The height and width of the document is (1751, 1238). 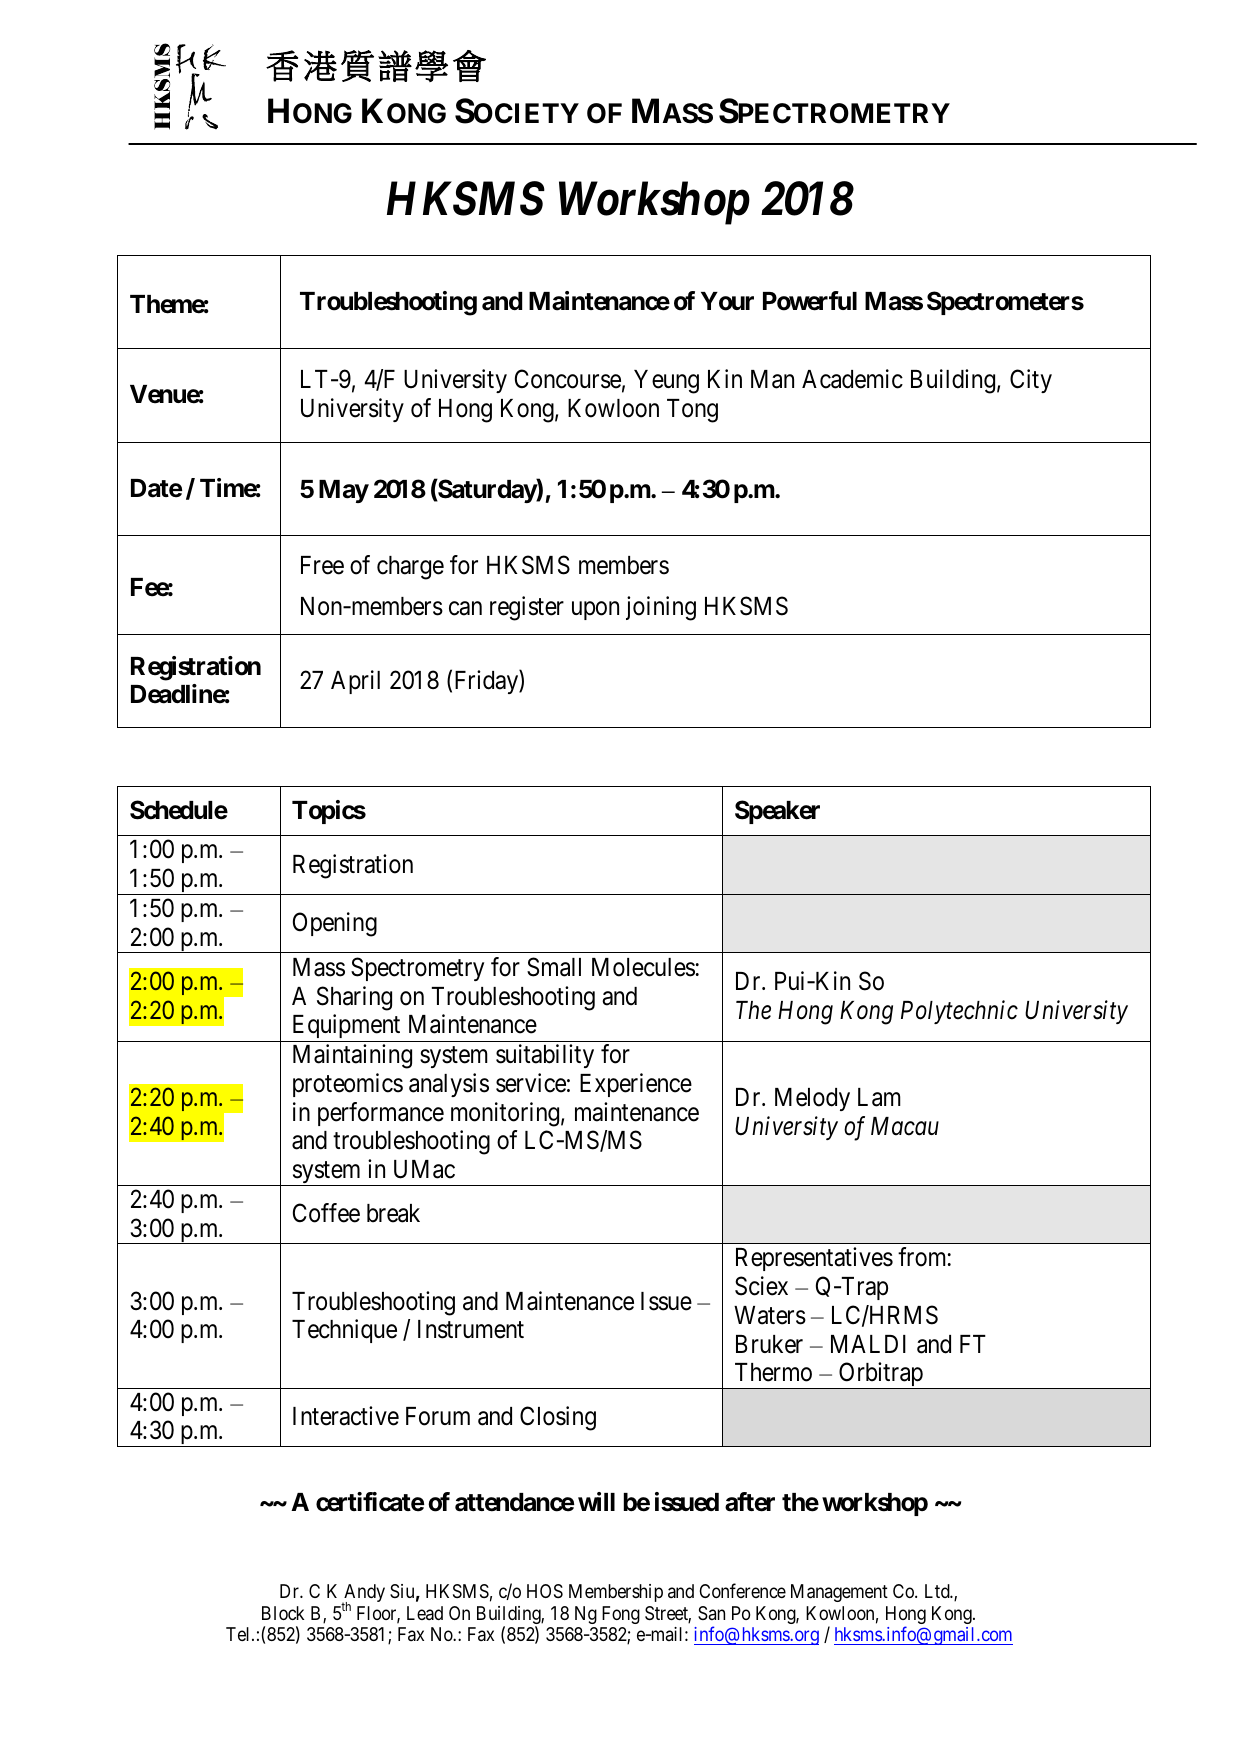 What do you see at coordinates (852, 379) in the document?
I see `Academic` at bounding box center [852, 379].
